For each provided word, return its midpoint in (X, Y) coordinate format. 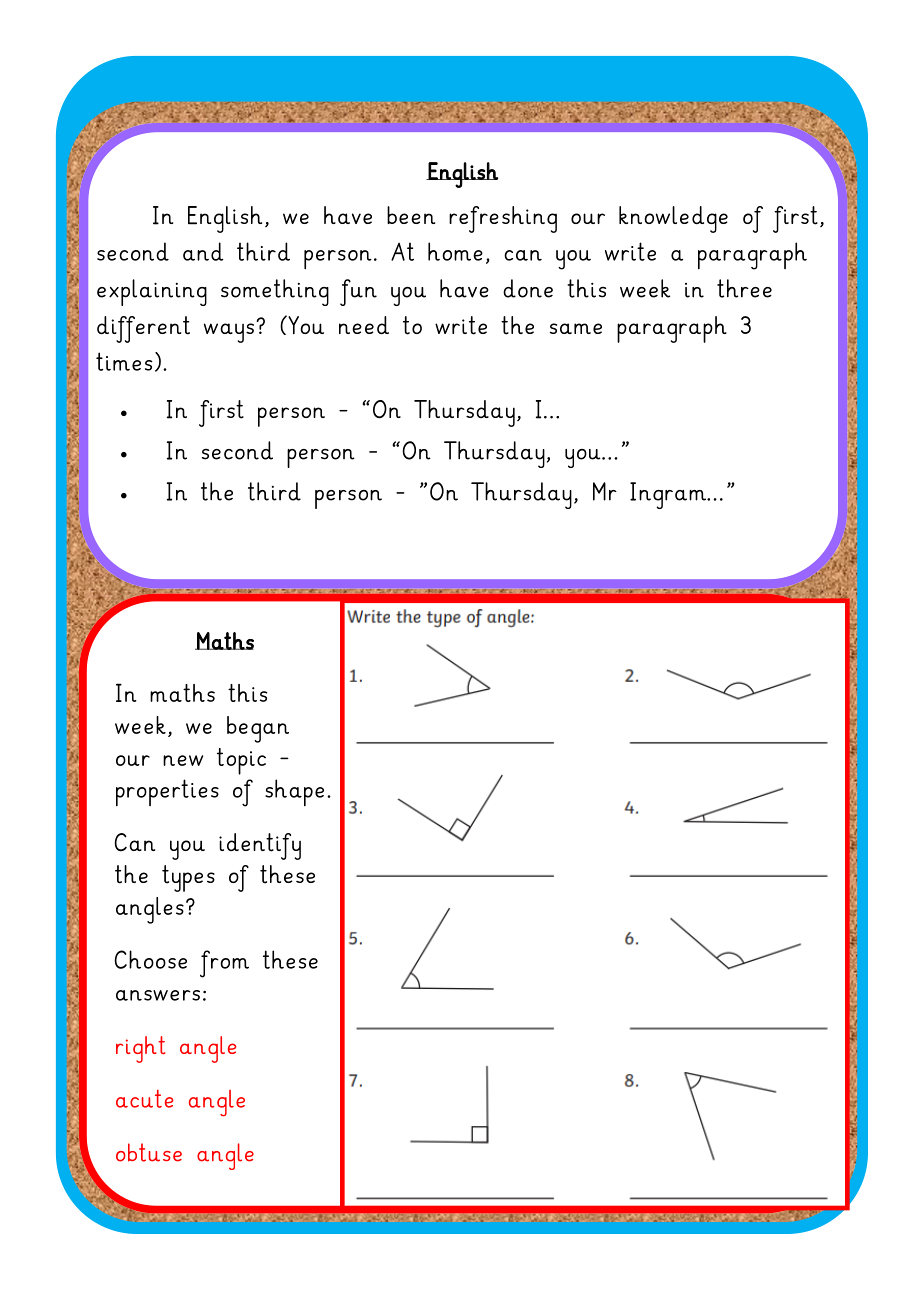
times (124, 361)
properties (167, 792)
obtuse (149, 1152)
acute (145, 1099)
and (203, 251)
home (455, 251)
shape (294, 792)
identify (260, 846)
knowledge (673, 219)
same (576, 328)
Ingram (669, 495)
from (224, 964)
